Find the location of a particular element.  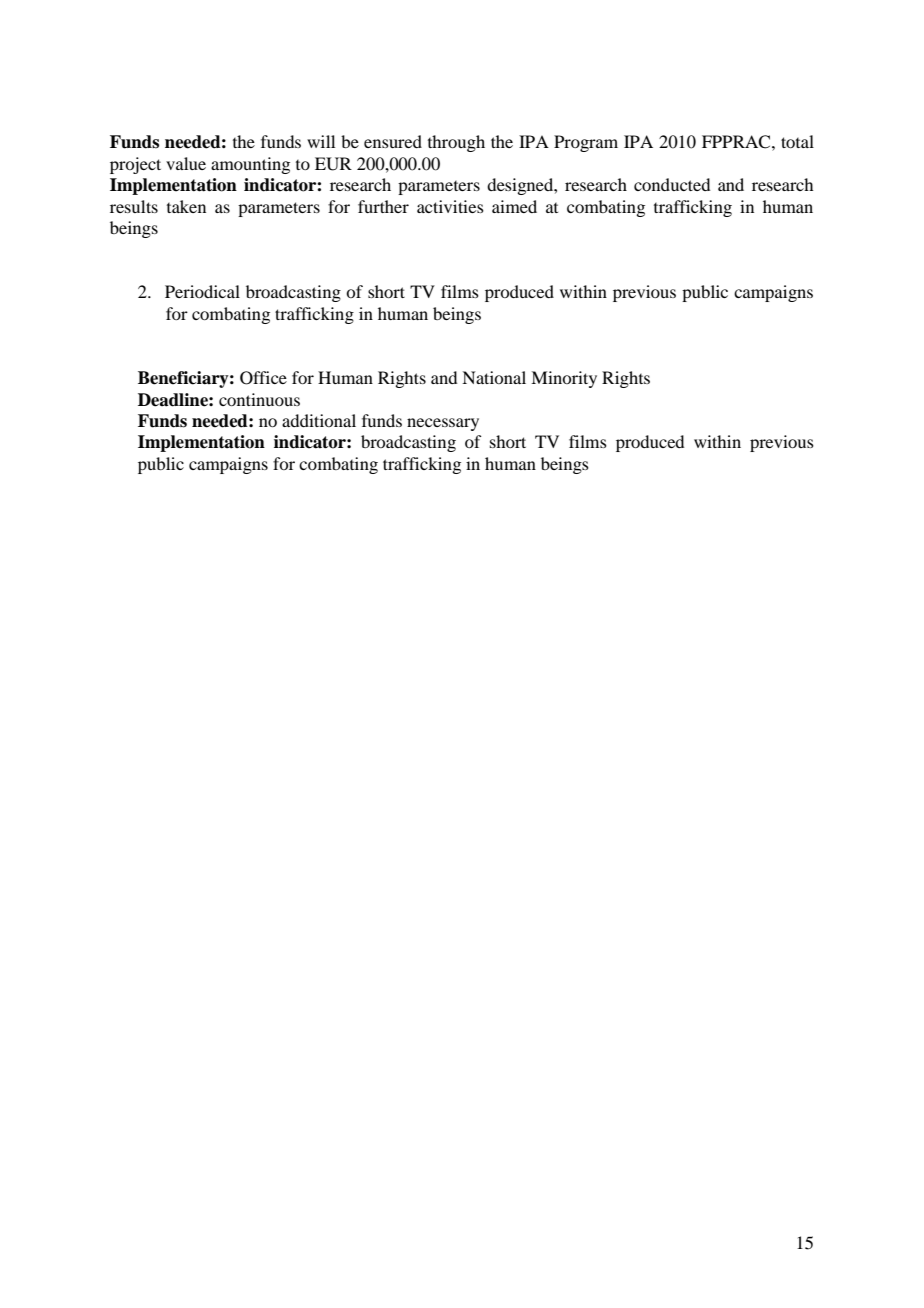

Minority is located at coordinates (564, 379).
